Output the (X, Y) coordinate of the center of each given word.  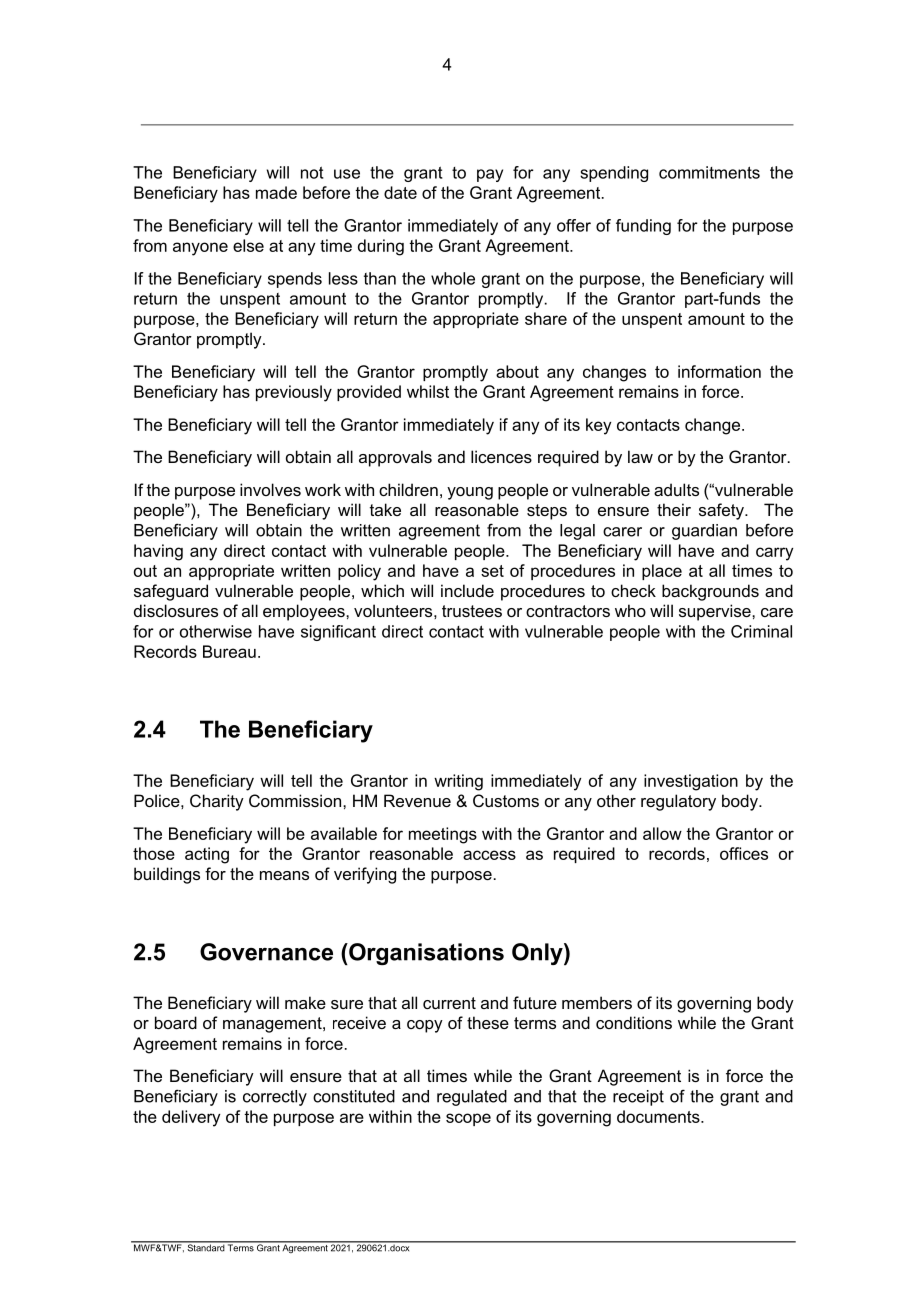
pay (490, 175)
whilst (428, 391)
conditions (634, 1022)
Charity (217, 802)
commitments (709, 172)
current (449, 1003)
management (273, 1025)
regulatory (678, 802)
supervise (716, 612)
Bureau (229, 651)
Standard (205, 1247)
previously (294, 393)
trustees (472, 611)
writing (458, 782)
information (719, 371)
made (276, 192)
